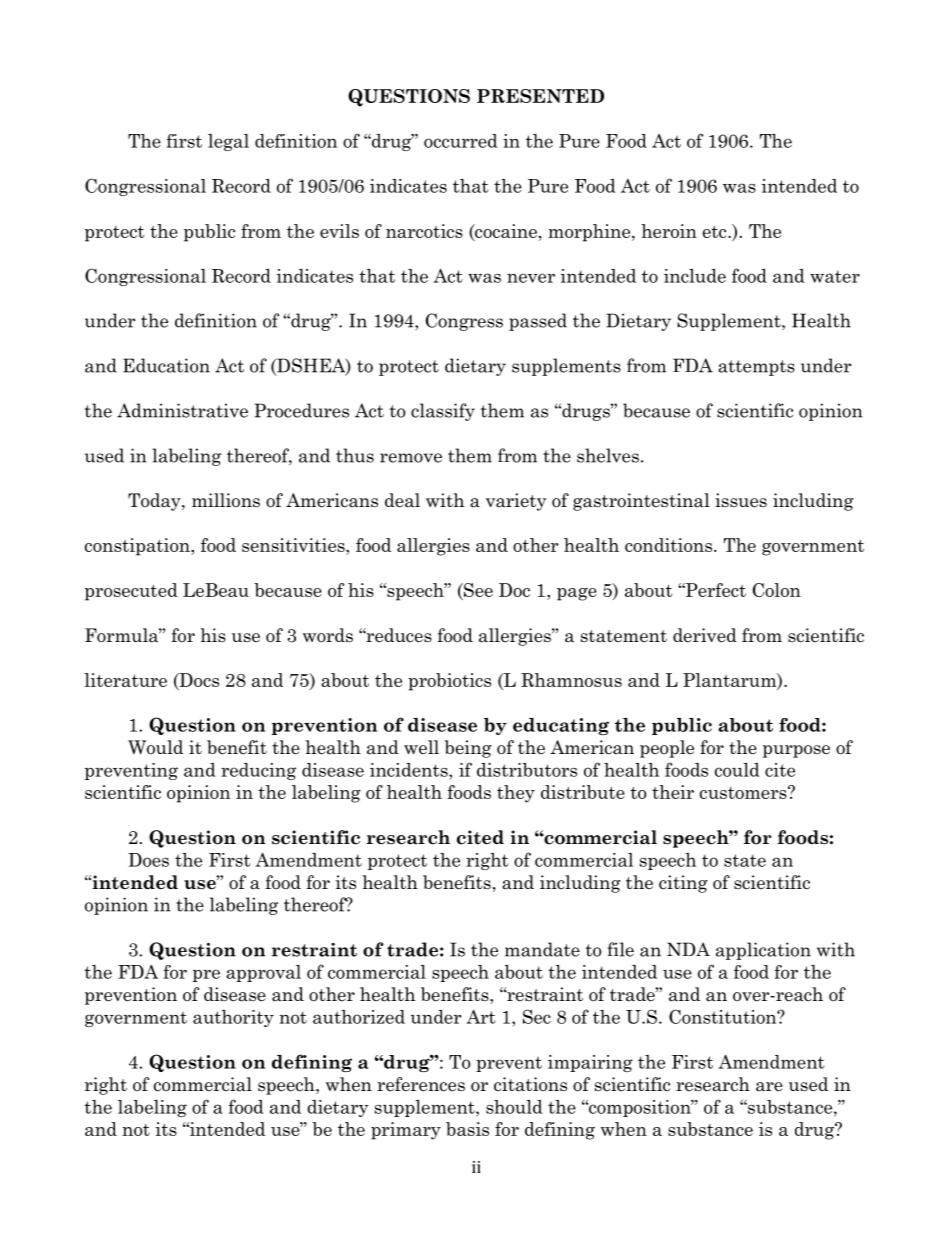  I want to click on Does, so click(148, 860).
